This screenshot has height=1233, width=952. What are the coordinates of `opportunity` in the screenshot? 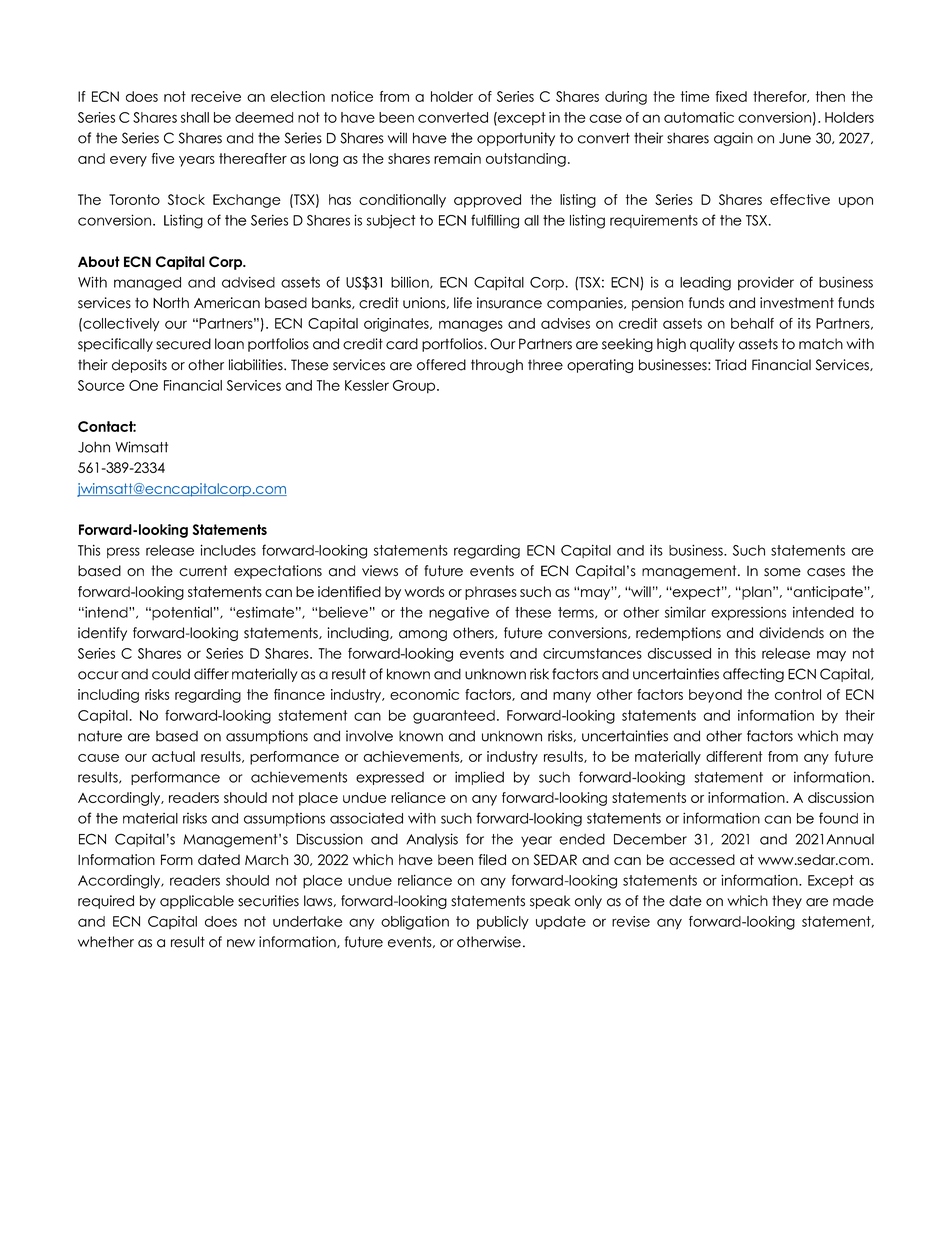 It's located at (516, 139).
